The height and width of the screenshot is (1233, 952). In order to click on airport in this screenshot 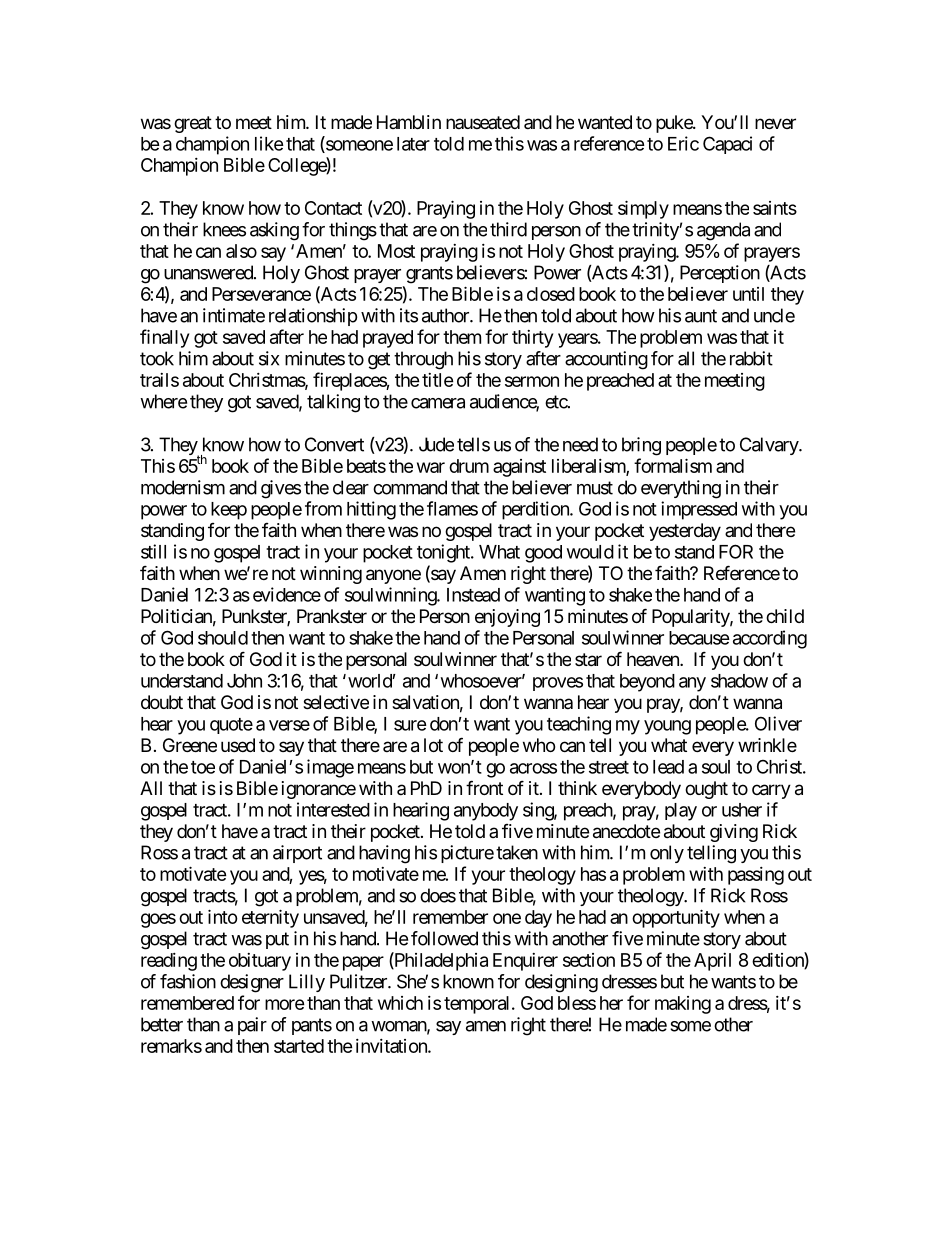, I will do `click(297, 854)`.
